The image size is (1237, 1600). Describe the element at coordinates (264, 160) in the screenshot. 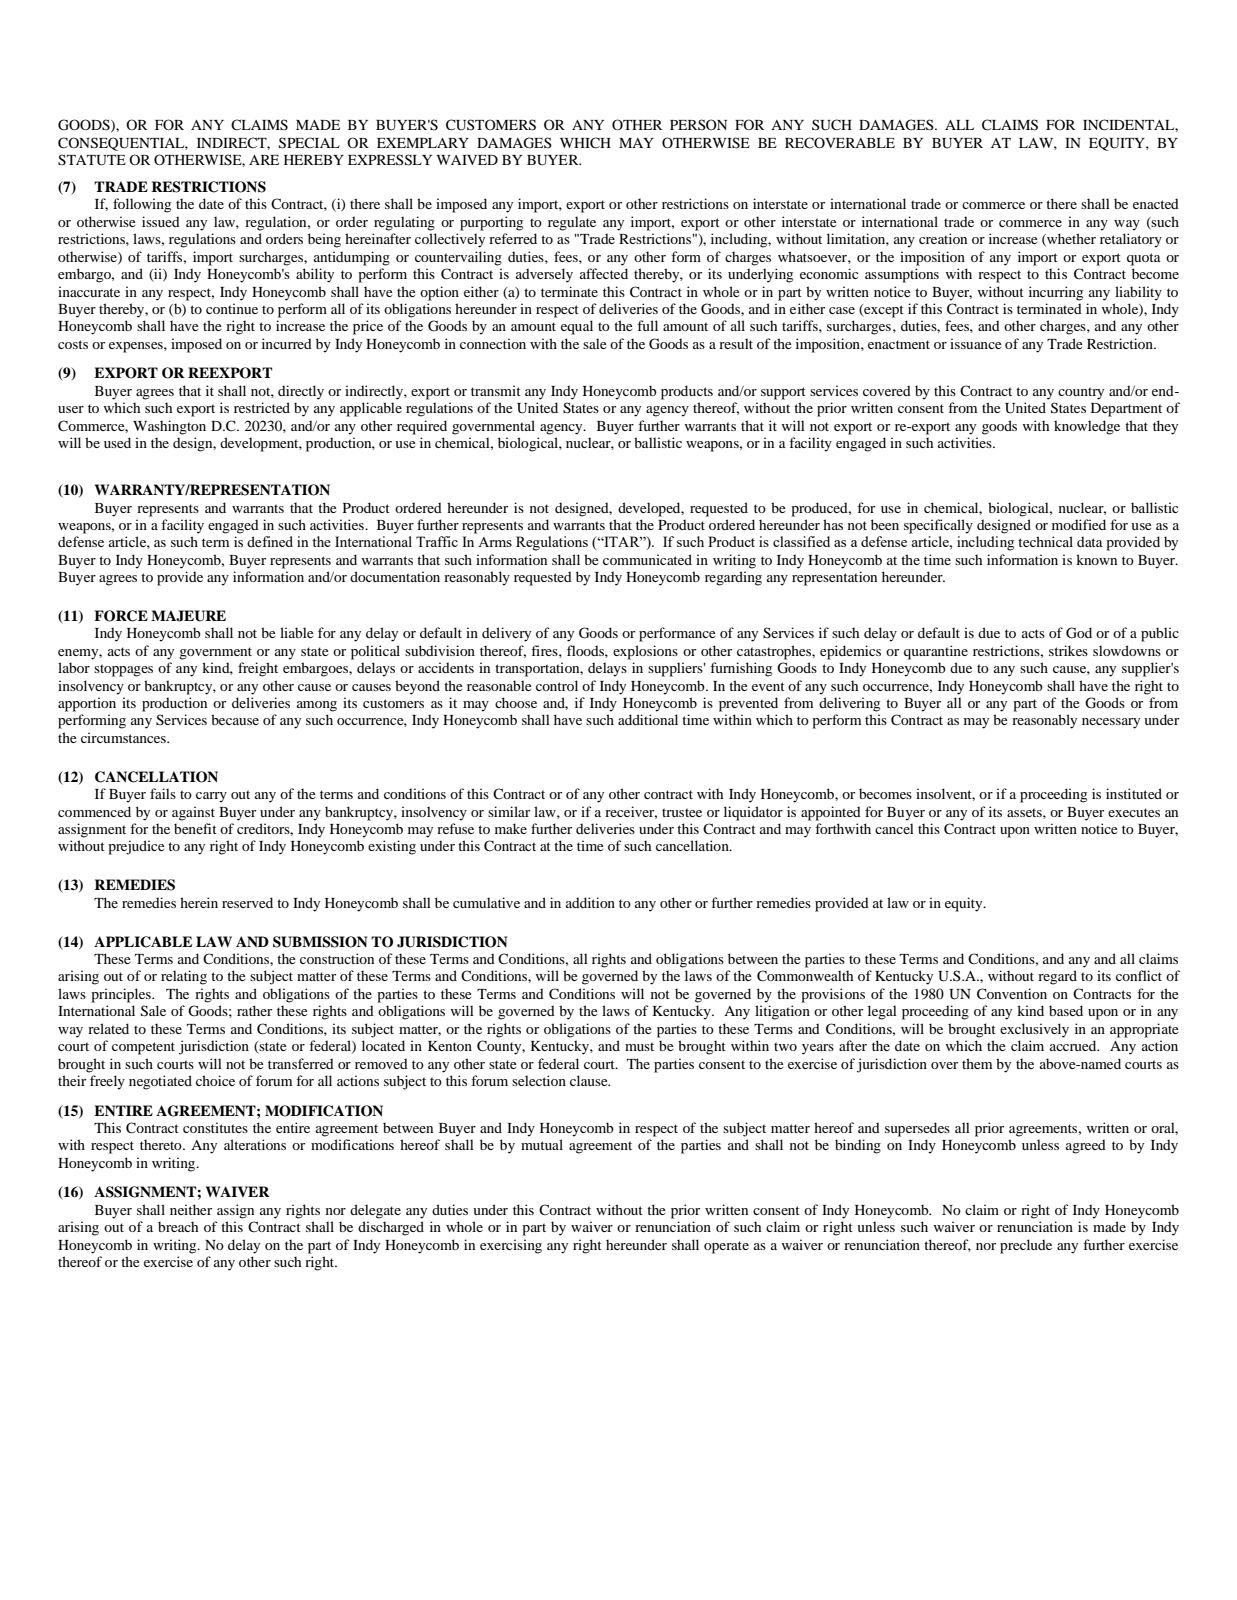

I see `ARE` at that location.
